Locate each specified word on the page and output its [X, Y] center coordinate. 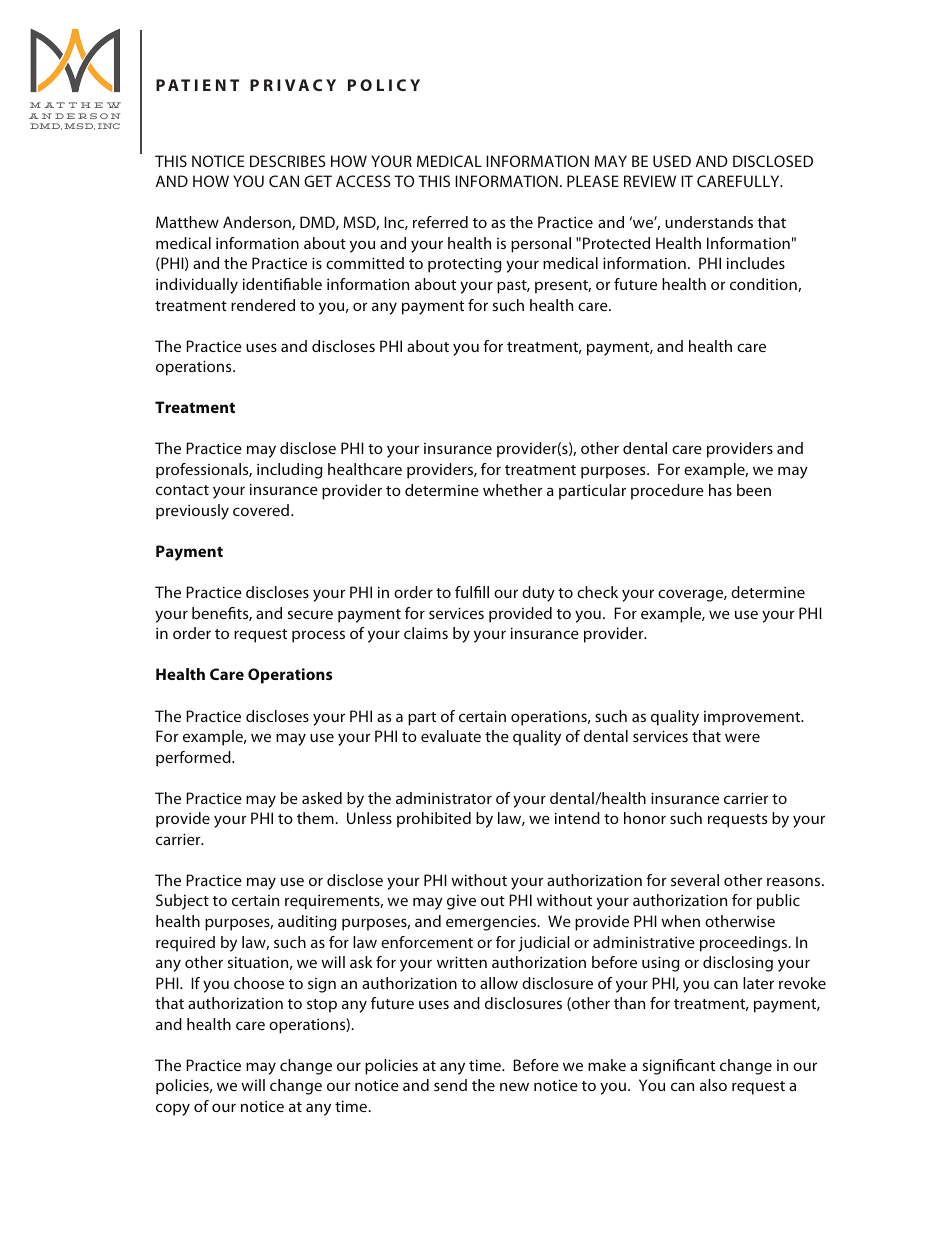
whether [513, 490]
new [514, 1086]
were [742, 737]
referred [440, 222]
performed [194, 759]
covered [261, 510]
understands [709, 222]
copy [173, 1109]
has [720, 490]
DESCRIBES [288, 161]
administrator [444, 798]
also [713, 1085]
